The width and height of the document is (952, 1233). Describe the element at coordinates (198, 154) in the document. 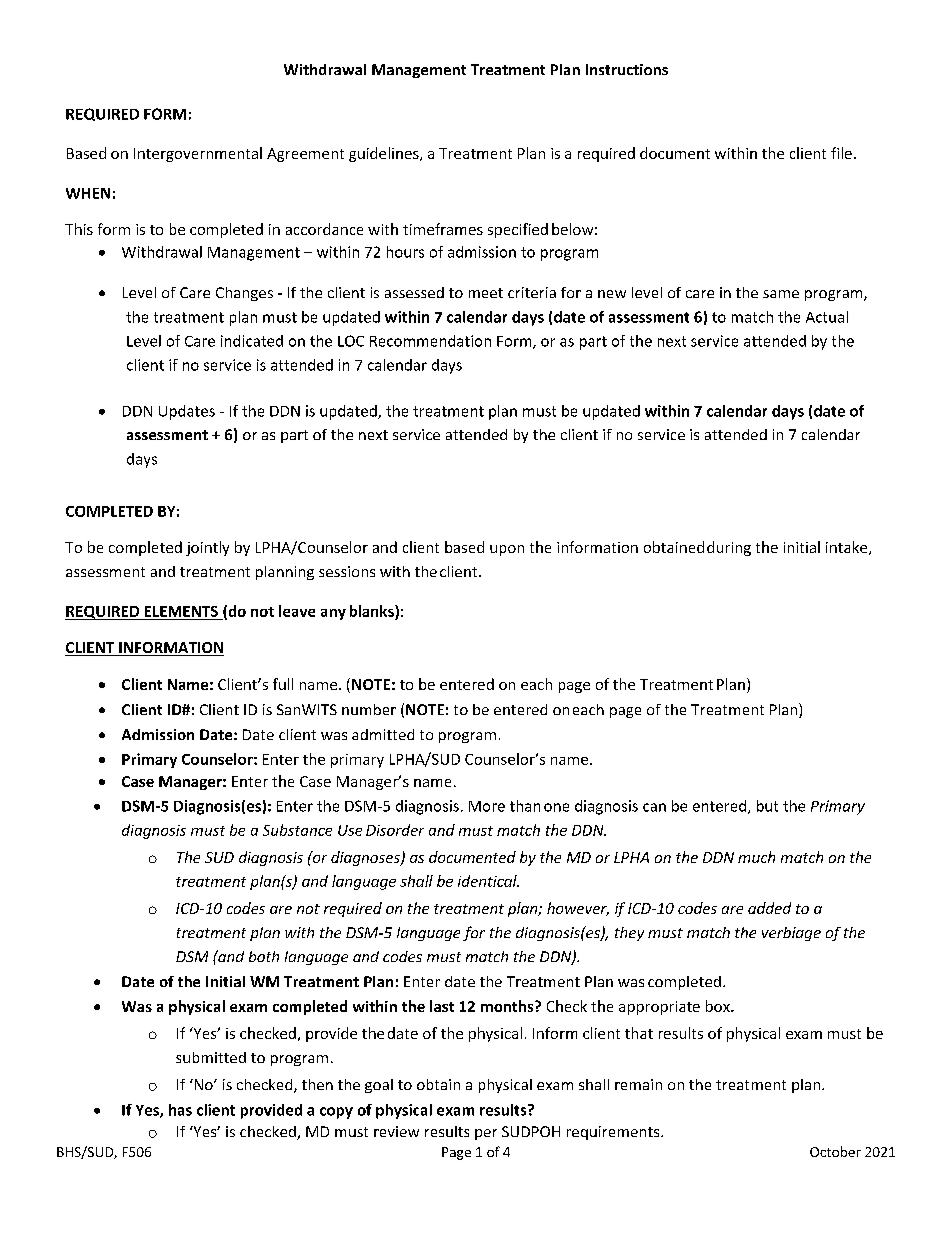

I see `Intergovernmental` at that location.
